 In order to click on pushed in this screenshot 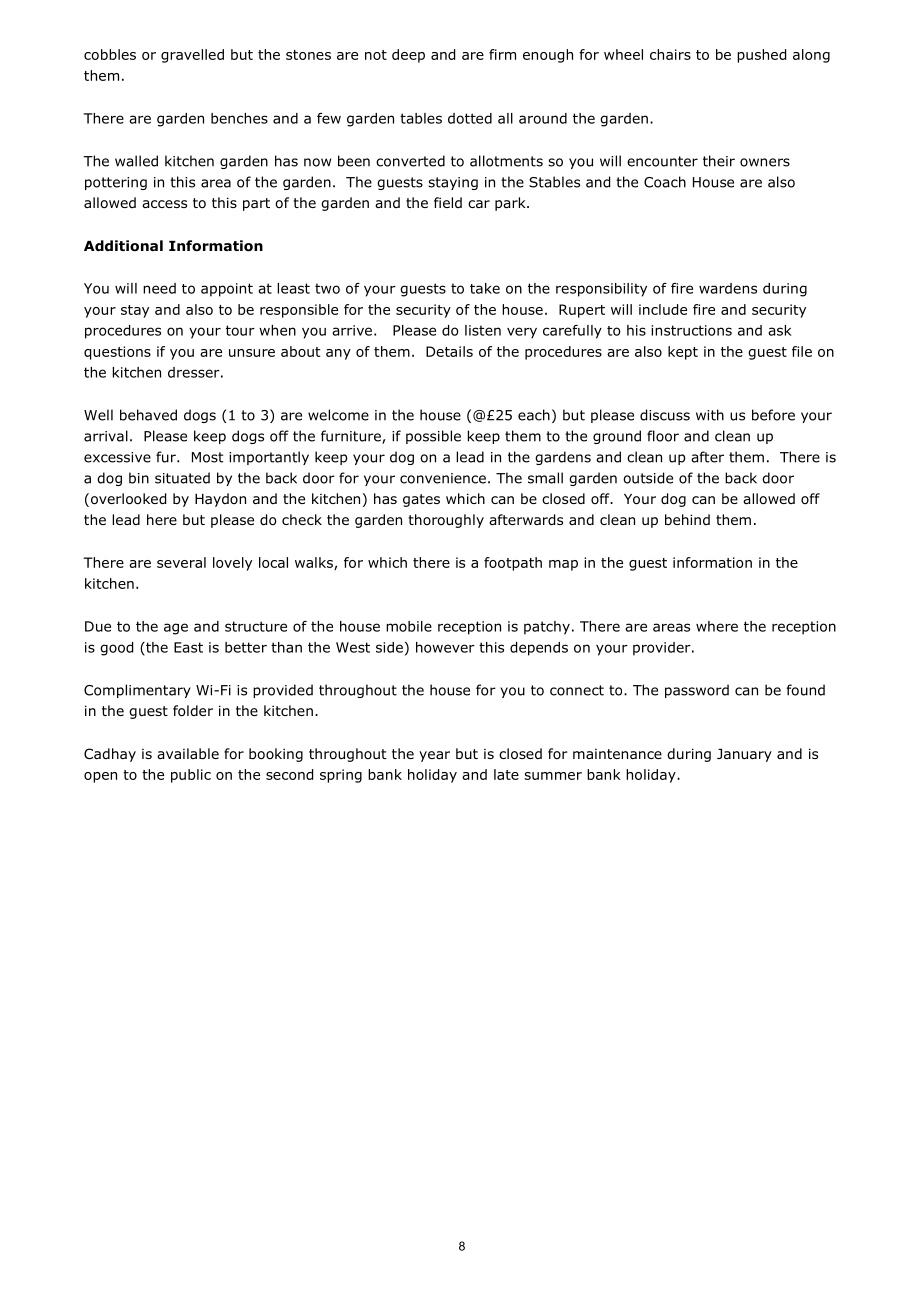, I will do `click(761, 56)`.
